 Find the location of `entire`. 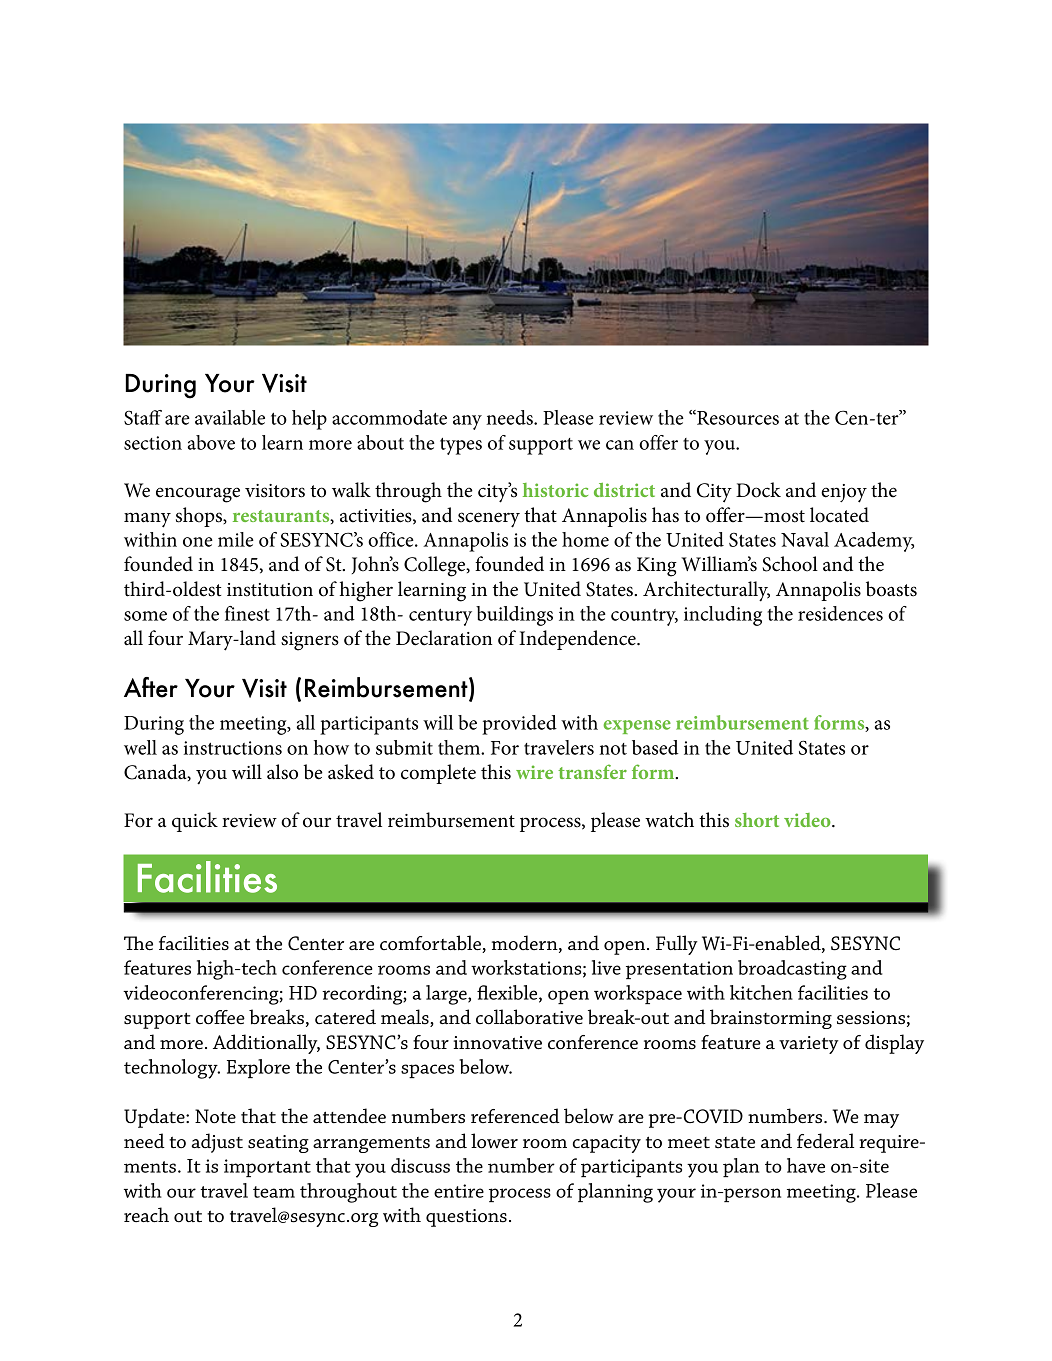

entire is located at coordinates (459, 1191).
